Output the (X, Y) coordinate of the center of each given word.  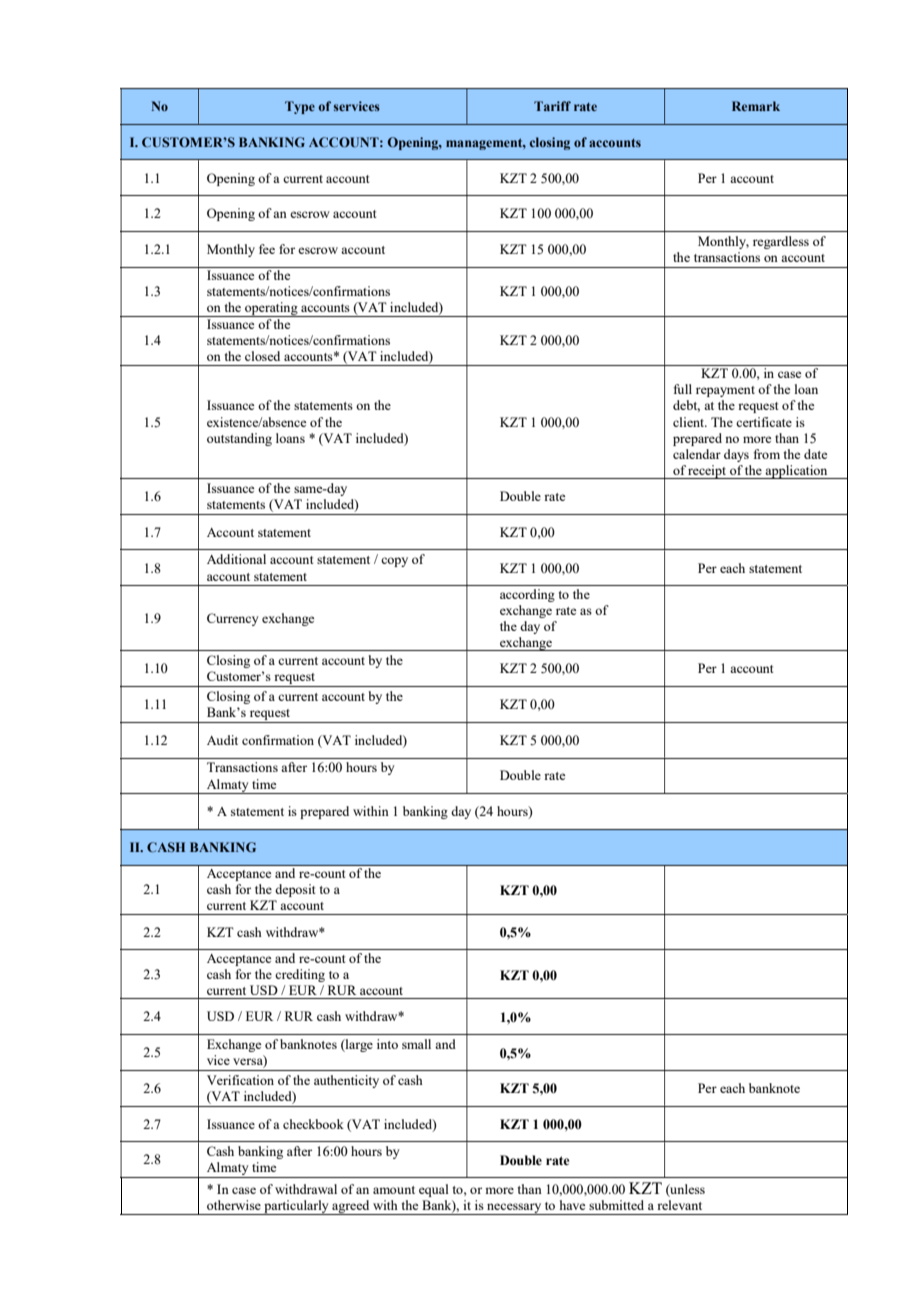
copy (394, 562)
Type (300, 107)
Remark (756, 106)
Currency (233, 619)
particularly (296, 1207)
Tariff (552, 106)
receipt (708, 472)
